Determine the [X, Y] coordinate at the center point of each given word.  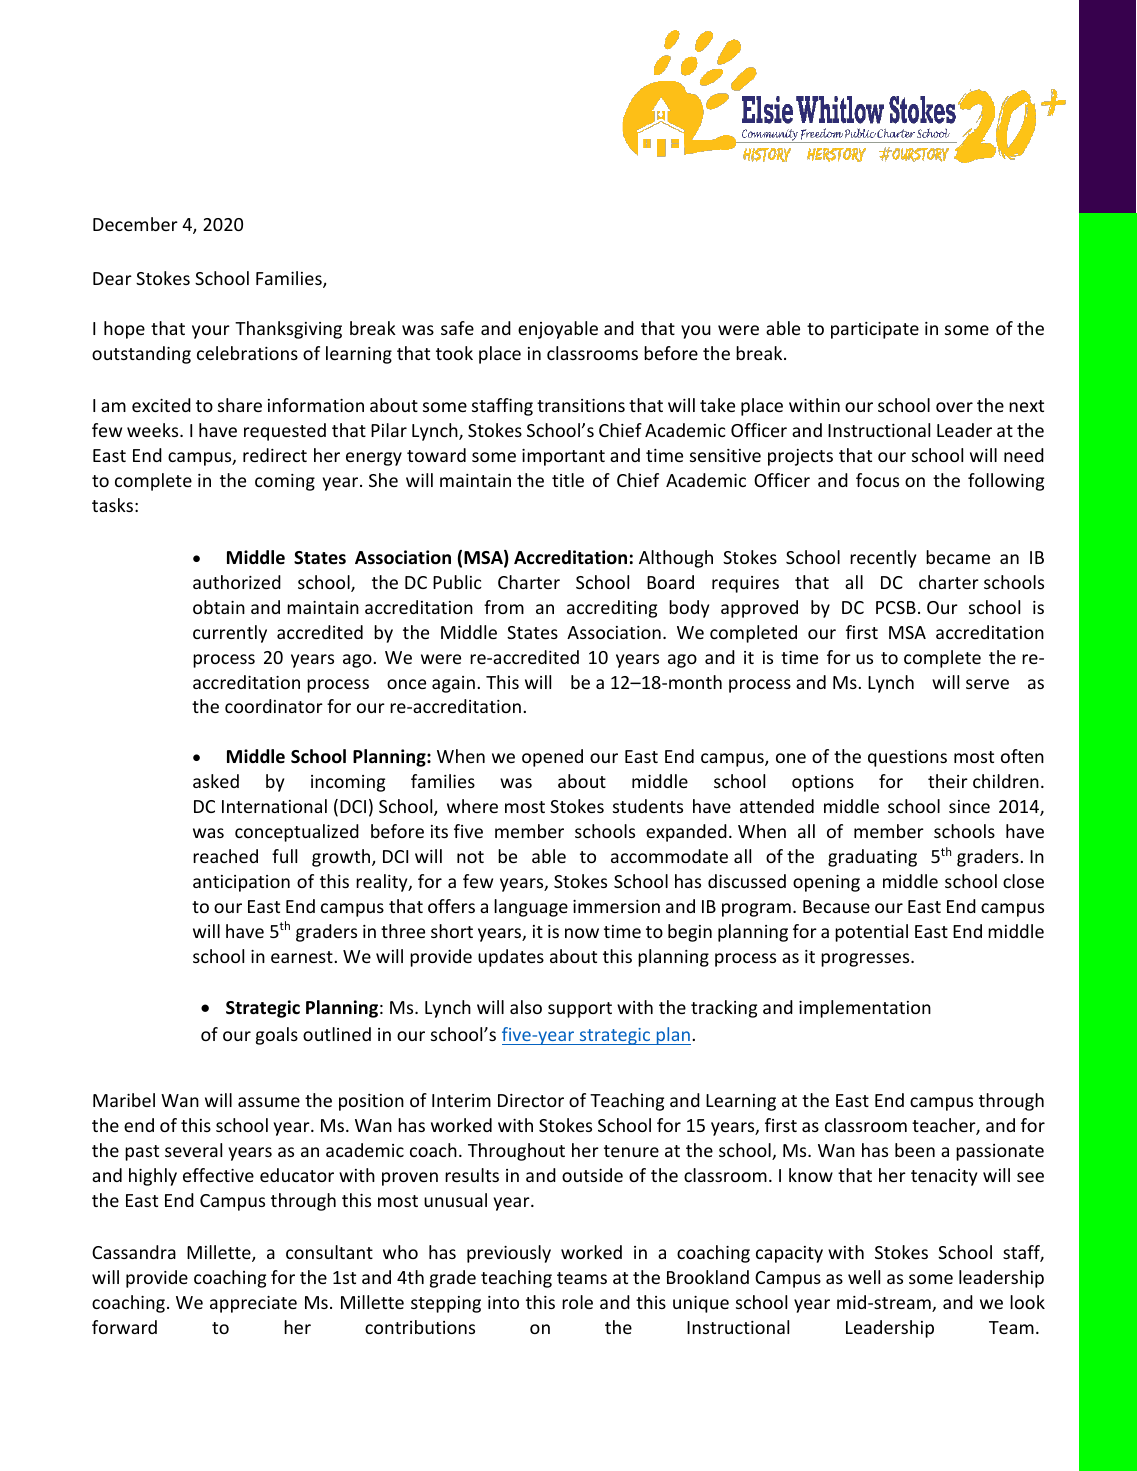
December [135, 224]
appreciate [253, 1304]
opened [552, 758]
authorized [237, 582]
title [568, 480]
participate [875, 330]
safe [457, 328]
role [577, 1302]
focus [877, 480]
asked [216, 781]
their [948, 781]
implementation [865, 1009]
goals [277, 1036]
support [580, 1010]
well [864, 1277]
